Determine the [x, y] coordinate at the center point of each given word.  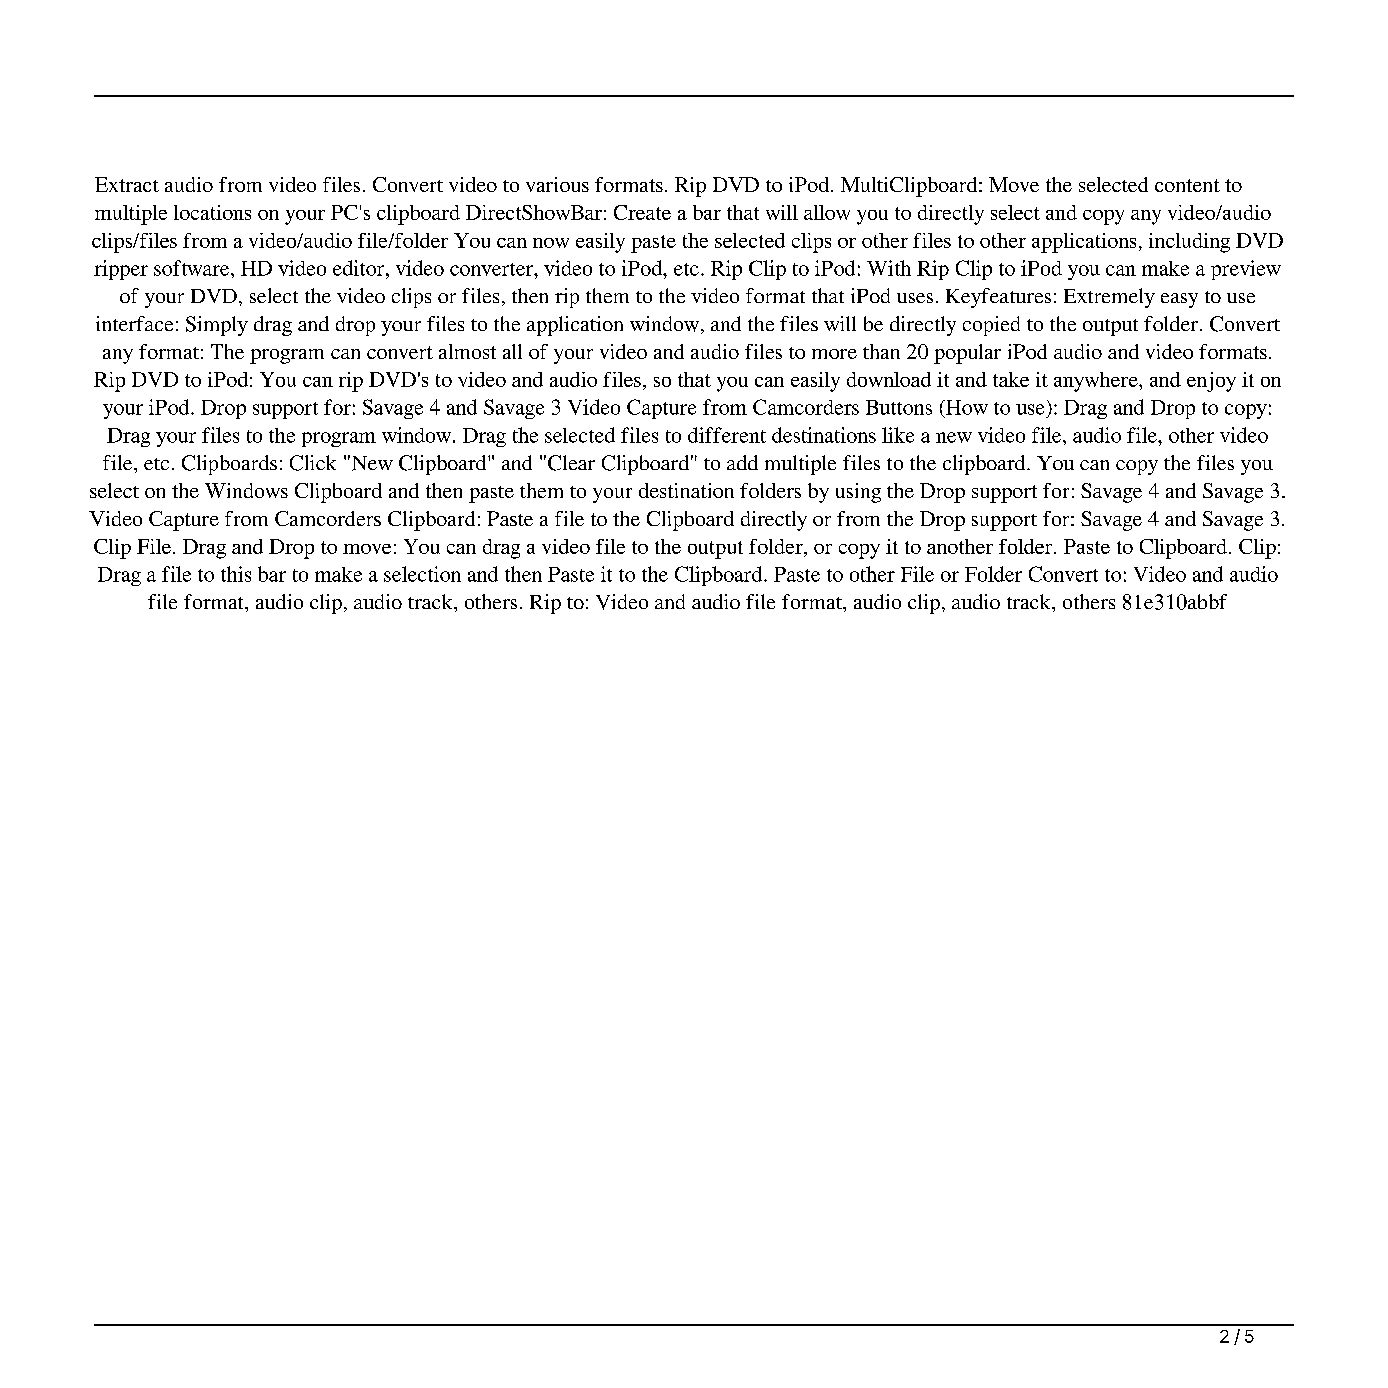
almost [467, 351]
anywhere [1097, 382]
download [889, 379]
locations [212, 212]
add [742, 462]
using [858, 493]
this [236, 574]
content [1187, 185]
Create [642, 212]
